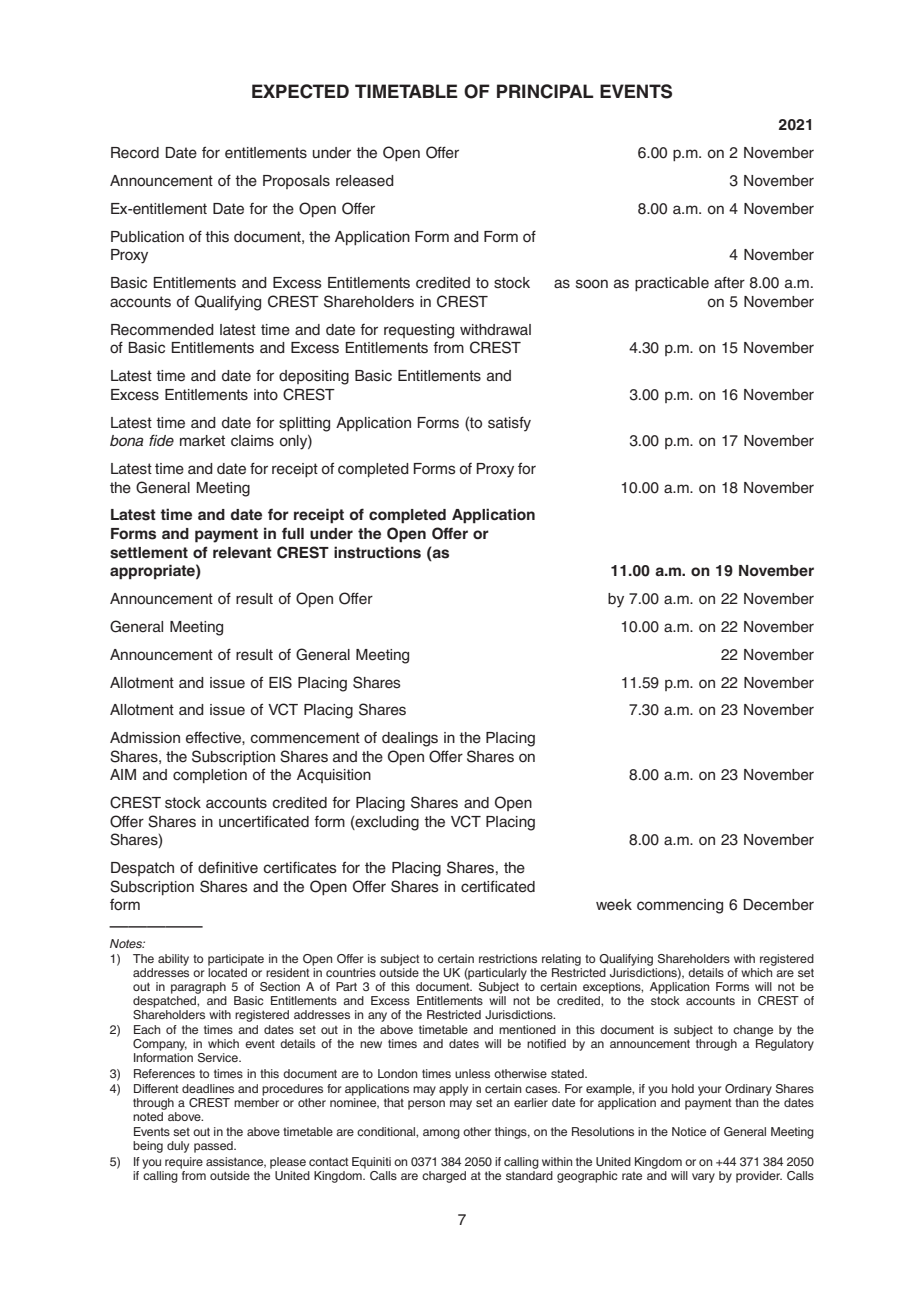 This image has height=1308, width=924. What do you see at coordinates (680, 906) in the image?
I see `commencing` at bounding box center [680, 906].
